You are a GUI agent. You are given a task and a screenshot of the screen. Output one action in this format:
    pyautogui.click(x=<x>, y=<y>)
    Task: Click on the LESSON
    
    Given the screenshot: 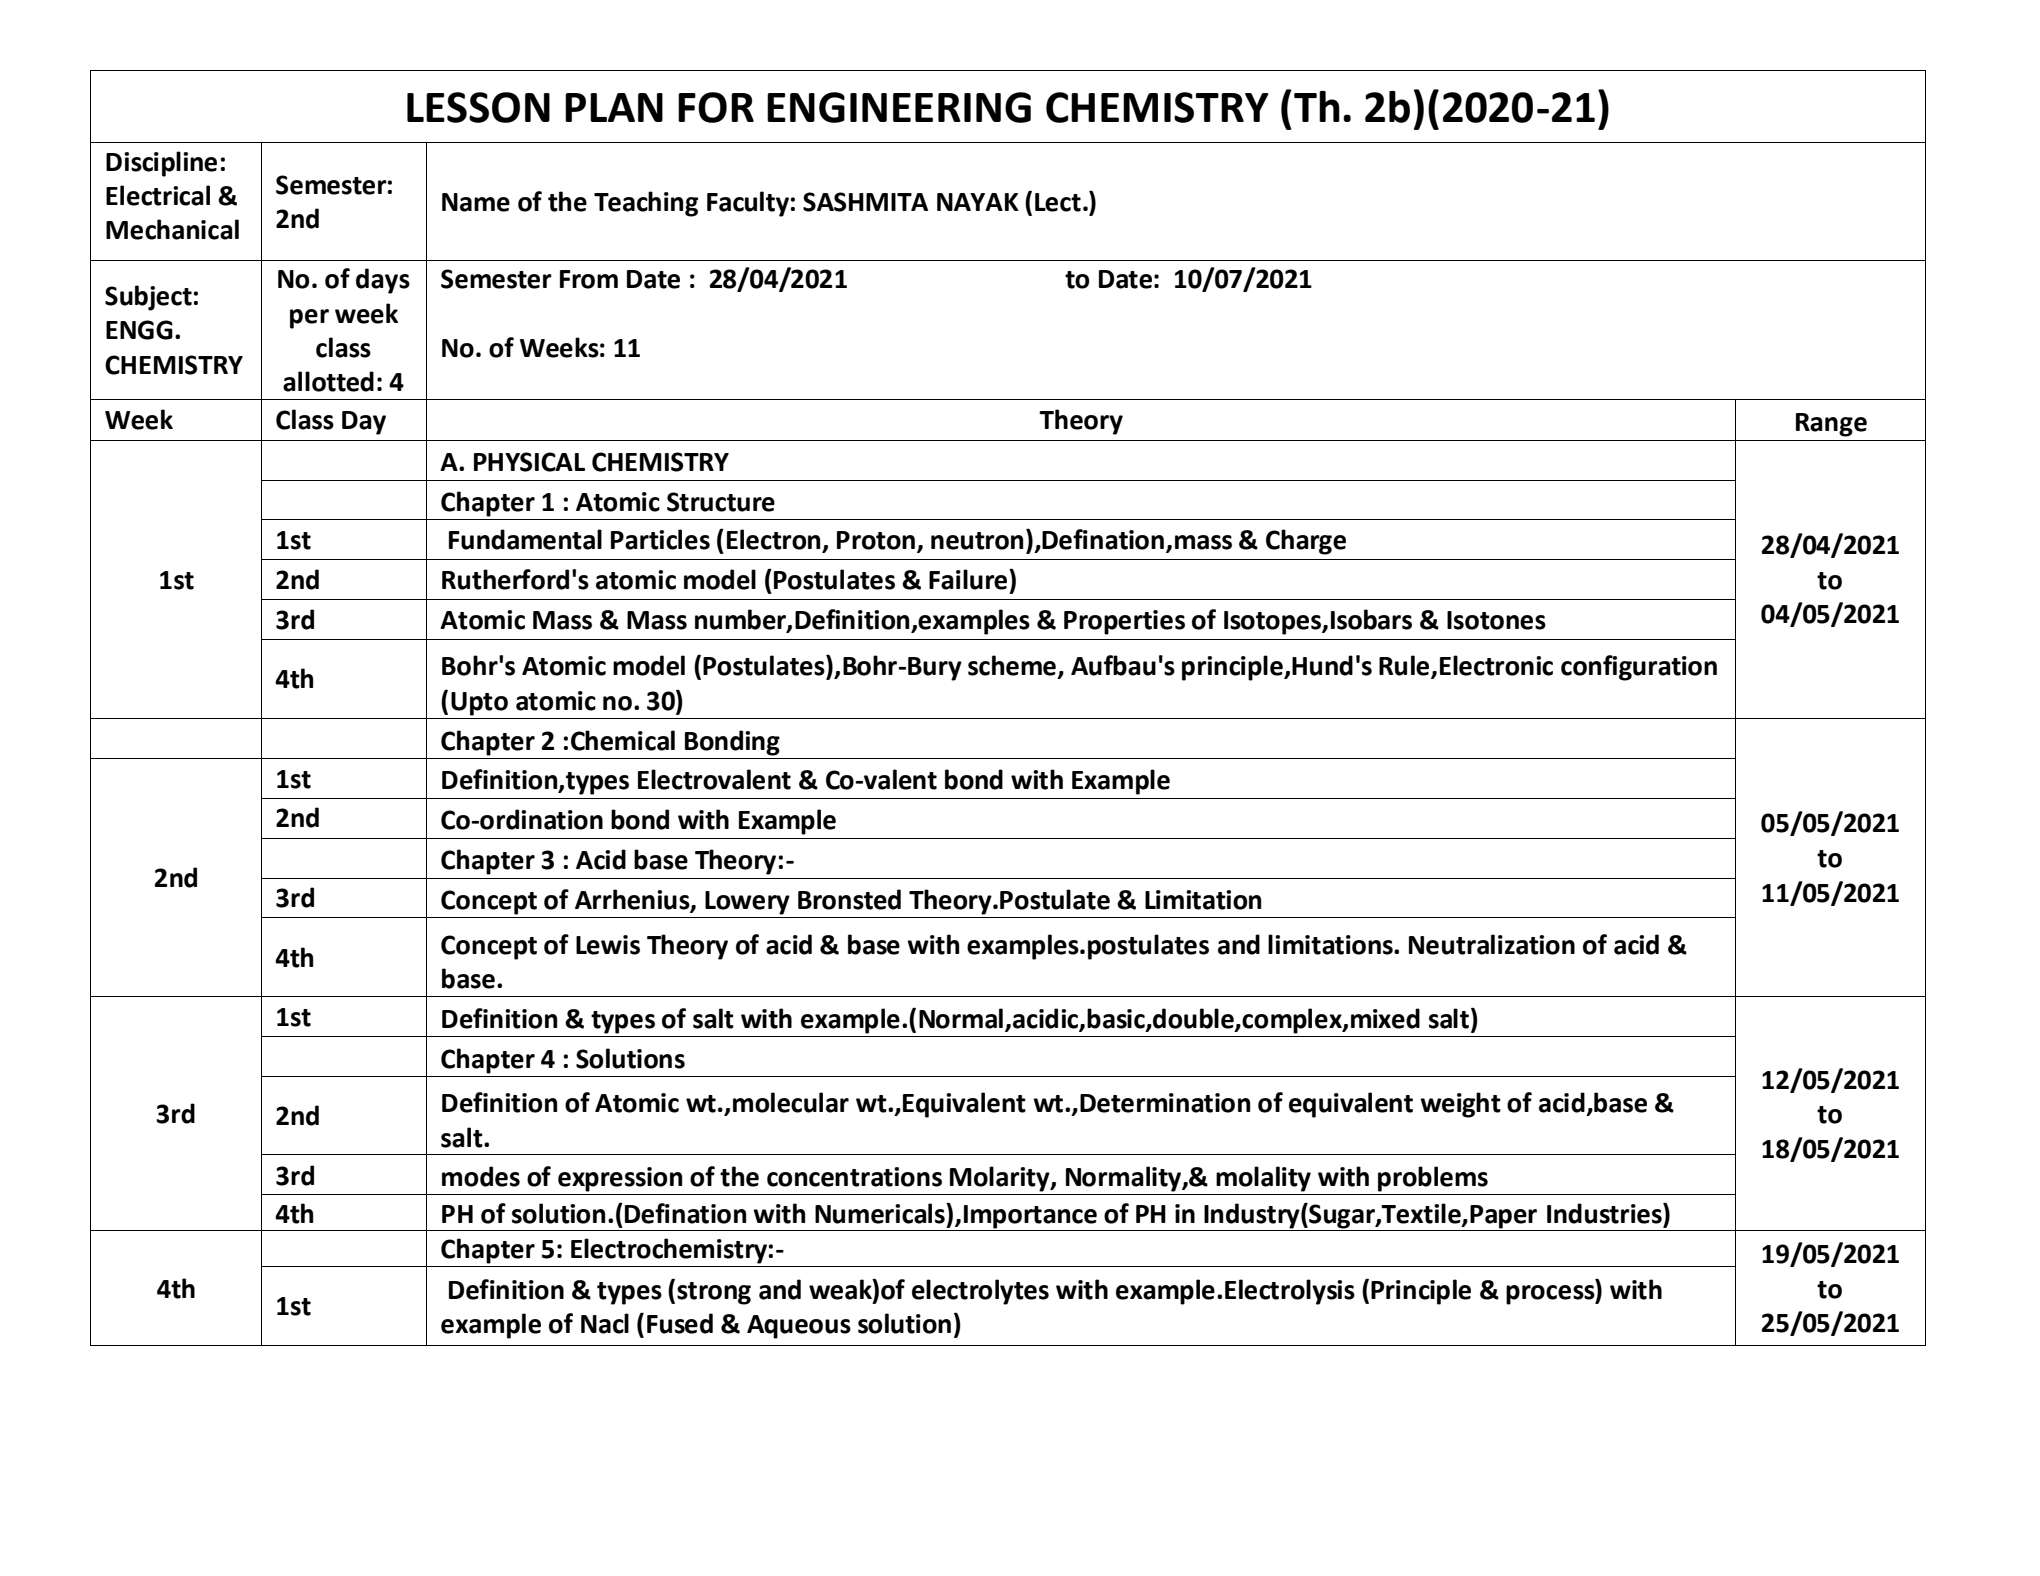 What is the action you would take?
    pyautogui.click(x=478, y=107)
